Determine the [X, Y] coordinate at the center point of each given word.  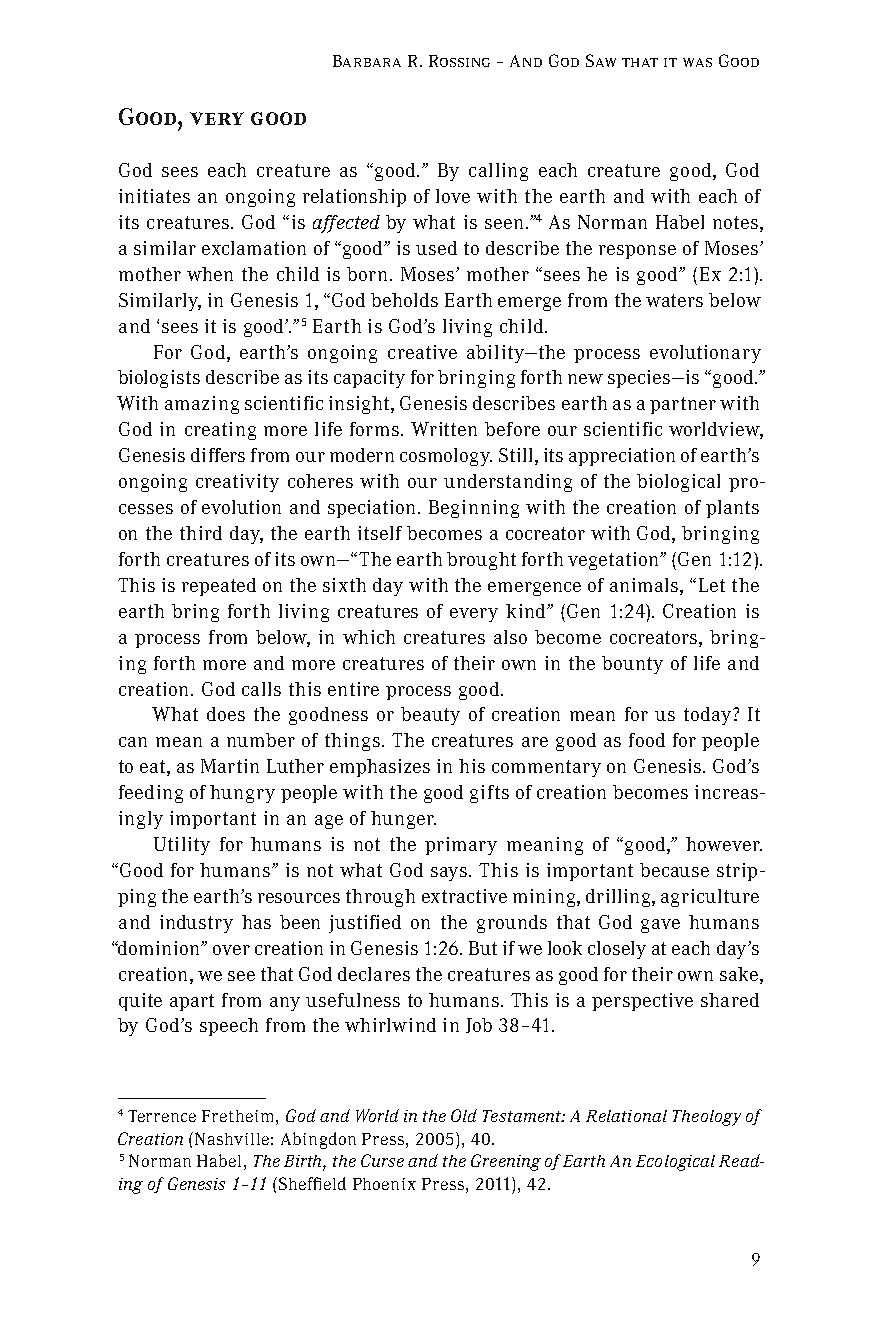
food [647, 740]
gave [660, 926]
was [697, 62]
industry [196, 924]
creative [422, 352]
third [201, 533]
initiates [154, 196]
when [210, 274]
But [483, 948]
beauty [430, 716]
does [226, 714]
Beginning [474, 509]
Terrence [162, 1116]
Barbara [367, 61]
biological [678, 483]
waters [674, 300]
